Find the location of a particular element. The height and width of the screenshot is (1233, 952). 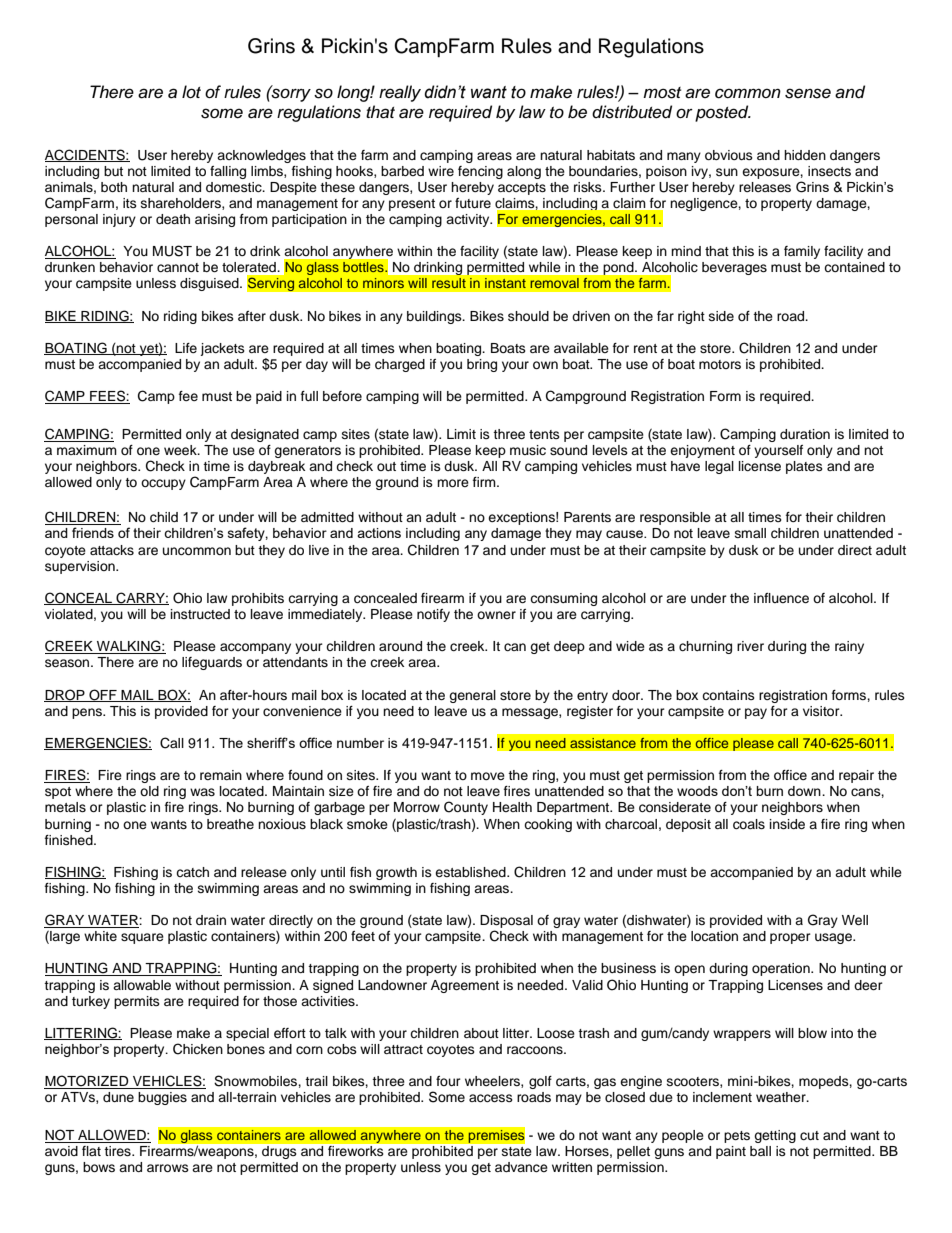

access is located at coordinates (491, 1098).
